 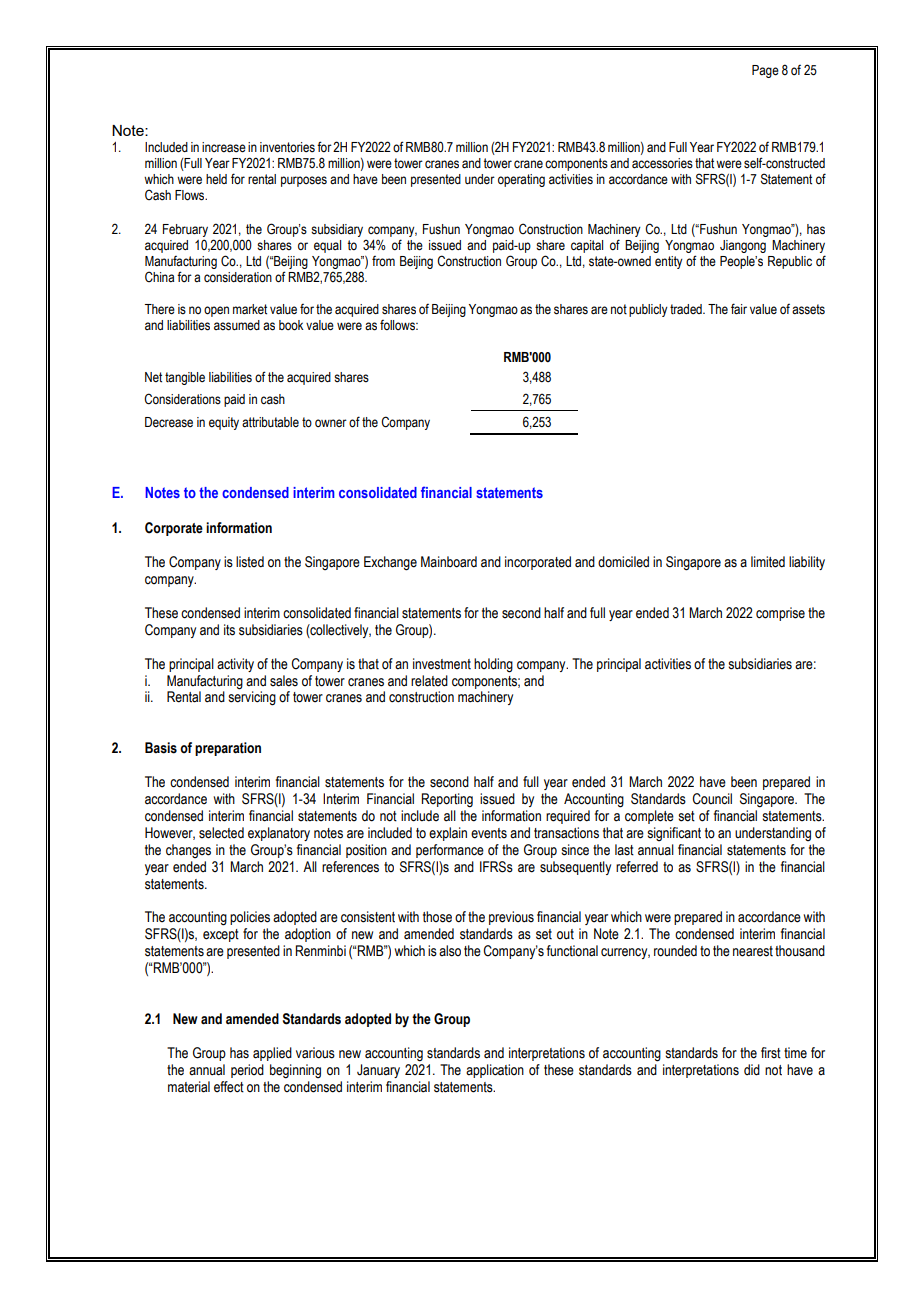 What do you see at coordinates (712, 799) in the screenshot?
I see `Council` at bounding box center [712, 799].
